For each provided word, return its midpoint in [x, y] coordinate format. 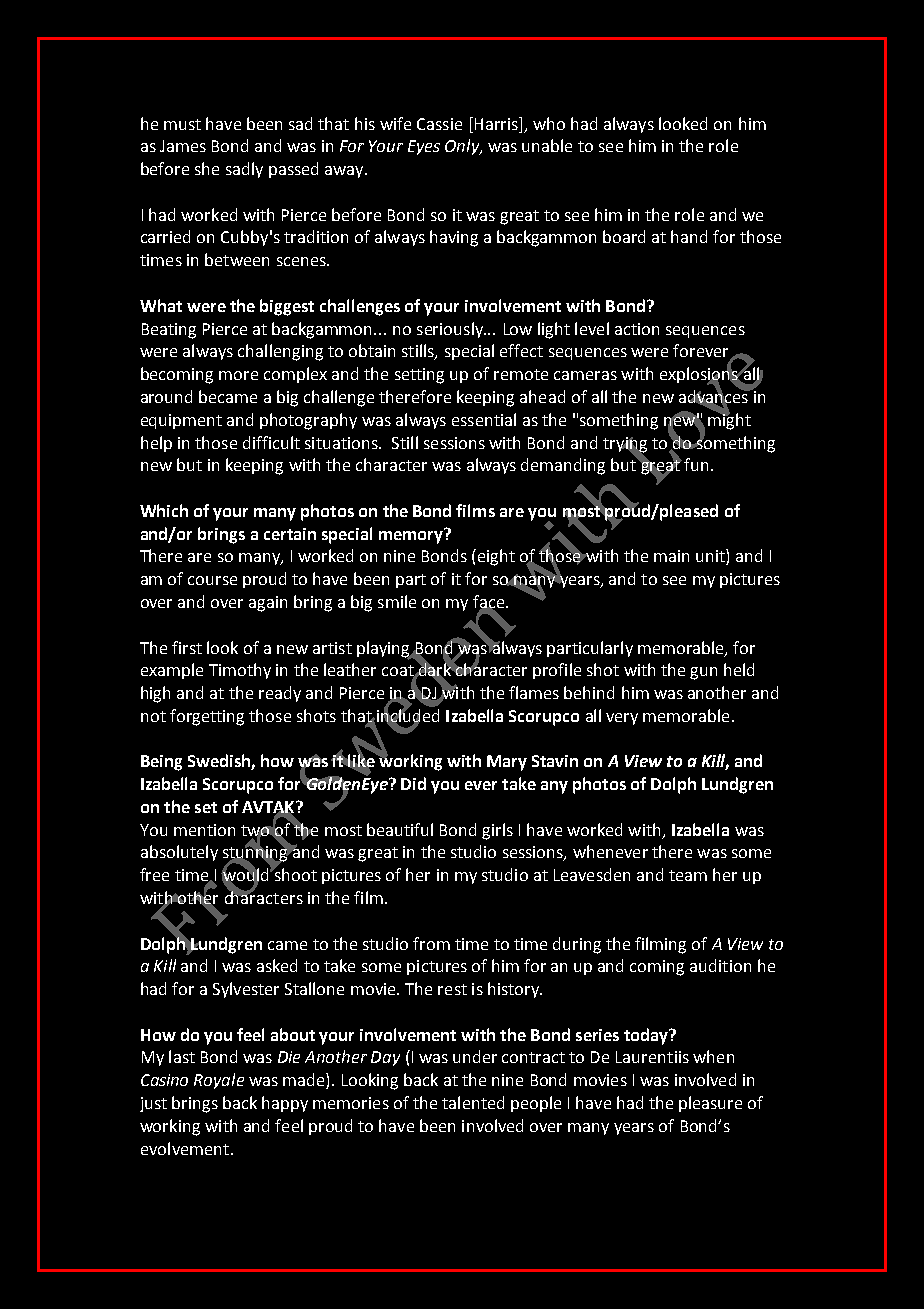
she [207, 168]
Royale [219, 1081]
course [212, 580]
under [475, 1056]
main [671, 556]
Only [463, 147]
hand [689, 236]
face [488, 602]
